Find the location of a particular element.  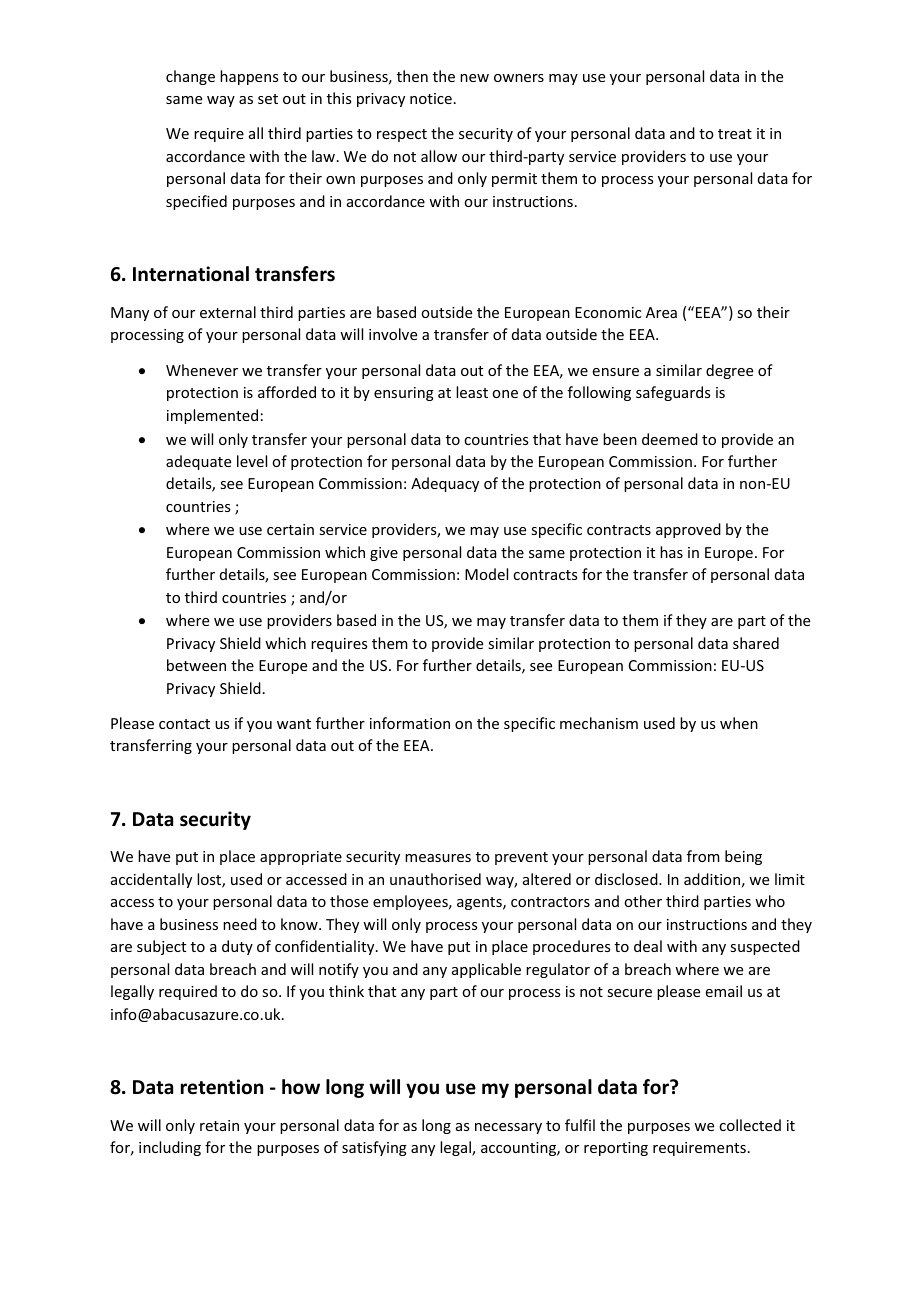

contact is located at coordinates (184, 724).
